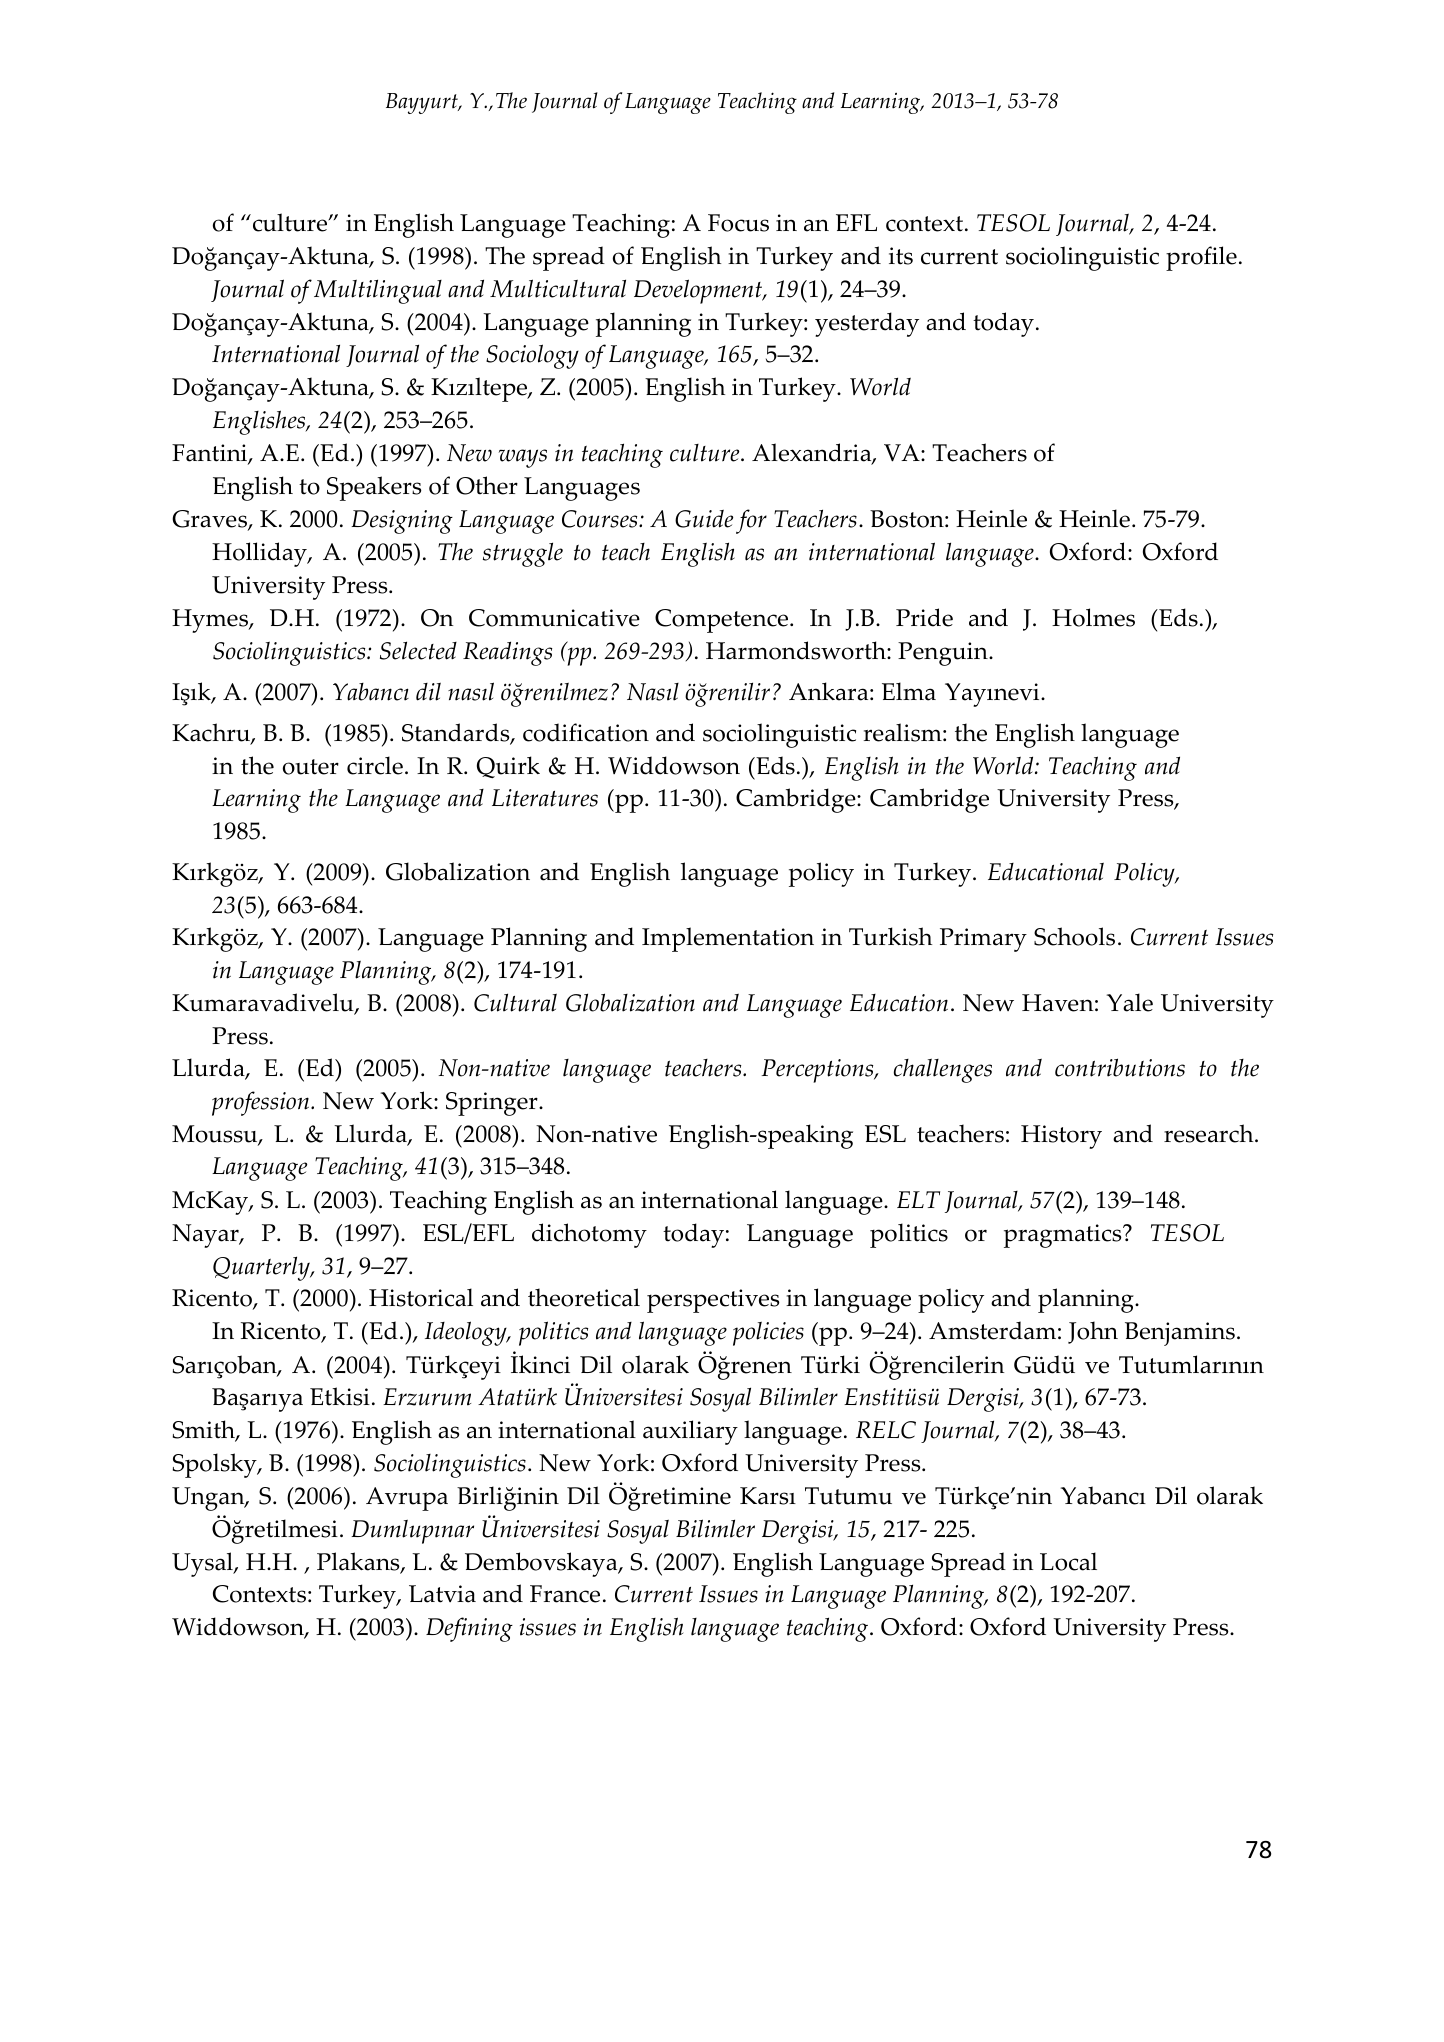 This document has height=2042, width=1444. Describe the element at coordinates (723, 621) in the document. I see `Competence` at that location.
